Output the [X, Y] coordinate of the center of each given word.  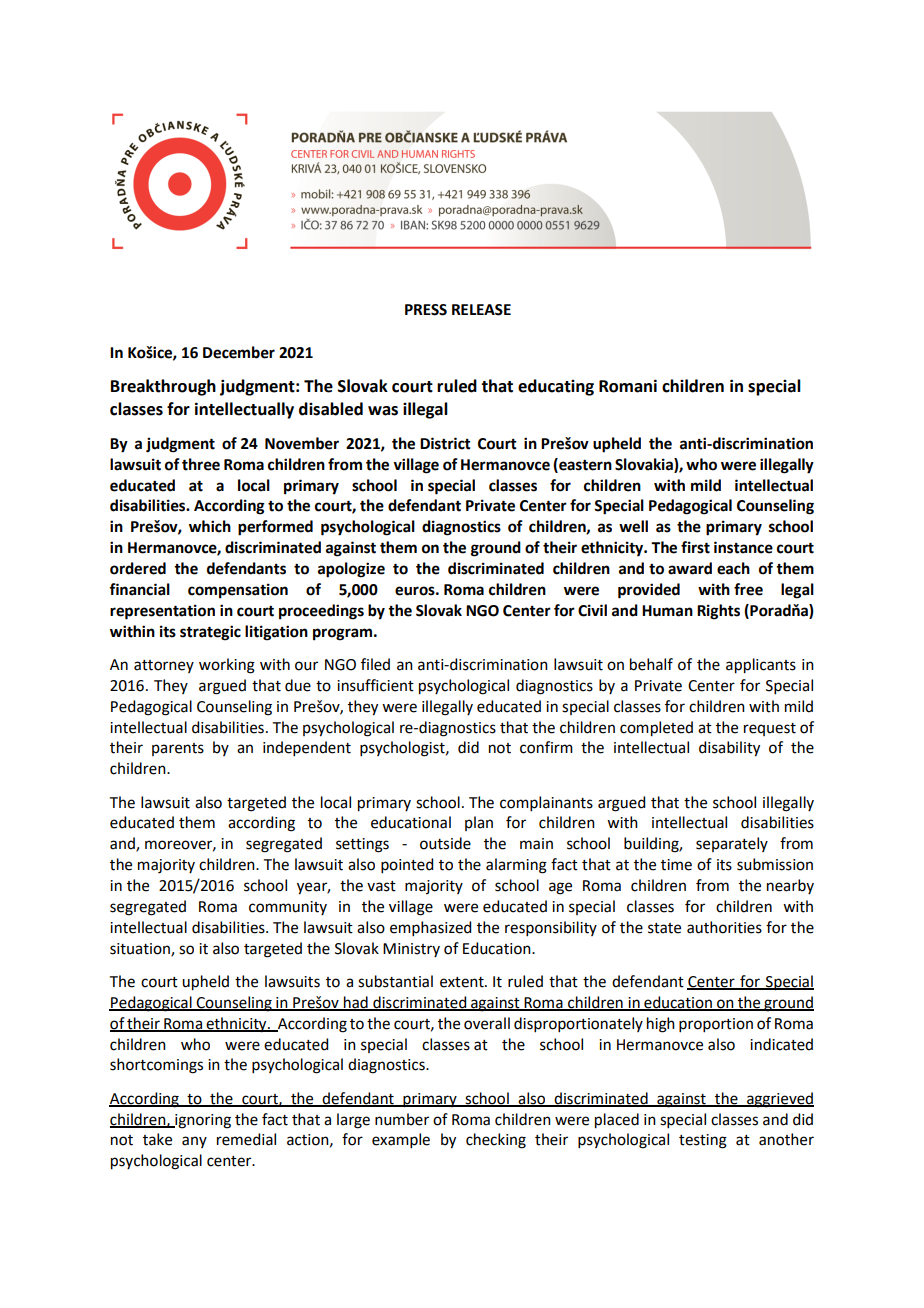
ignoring [202, 1121]
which [210, 526]
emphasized [430, 928]
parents [178, 749]
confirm [546, 747]
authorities [724, 927]
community [288, 908]
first [695, 547]
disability [729, 749]
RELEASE [481, 310]
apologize [351, 570]
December [239, 352]
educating [556, 387]
